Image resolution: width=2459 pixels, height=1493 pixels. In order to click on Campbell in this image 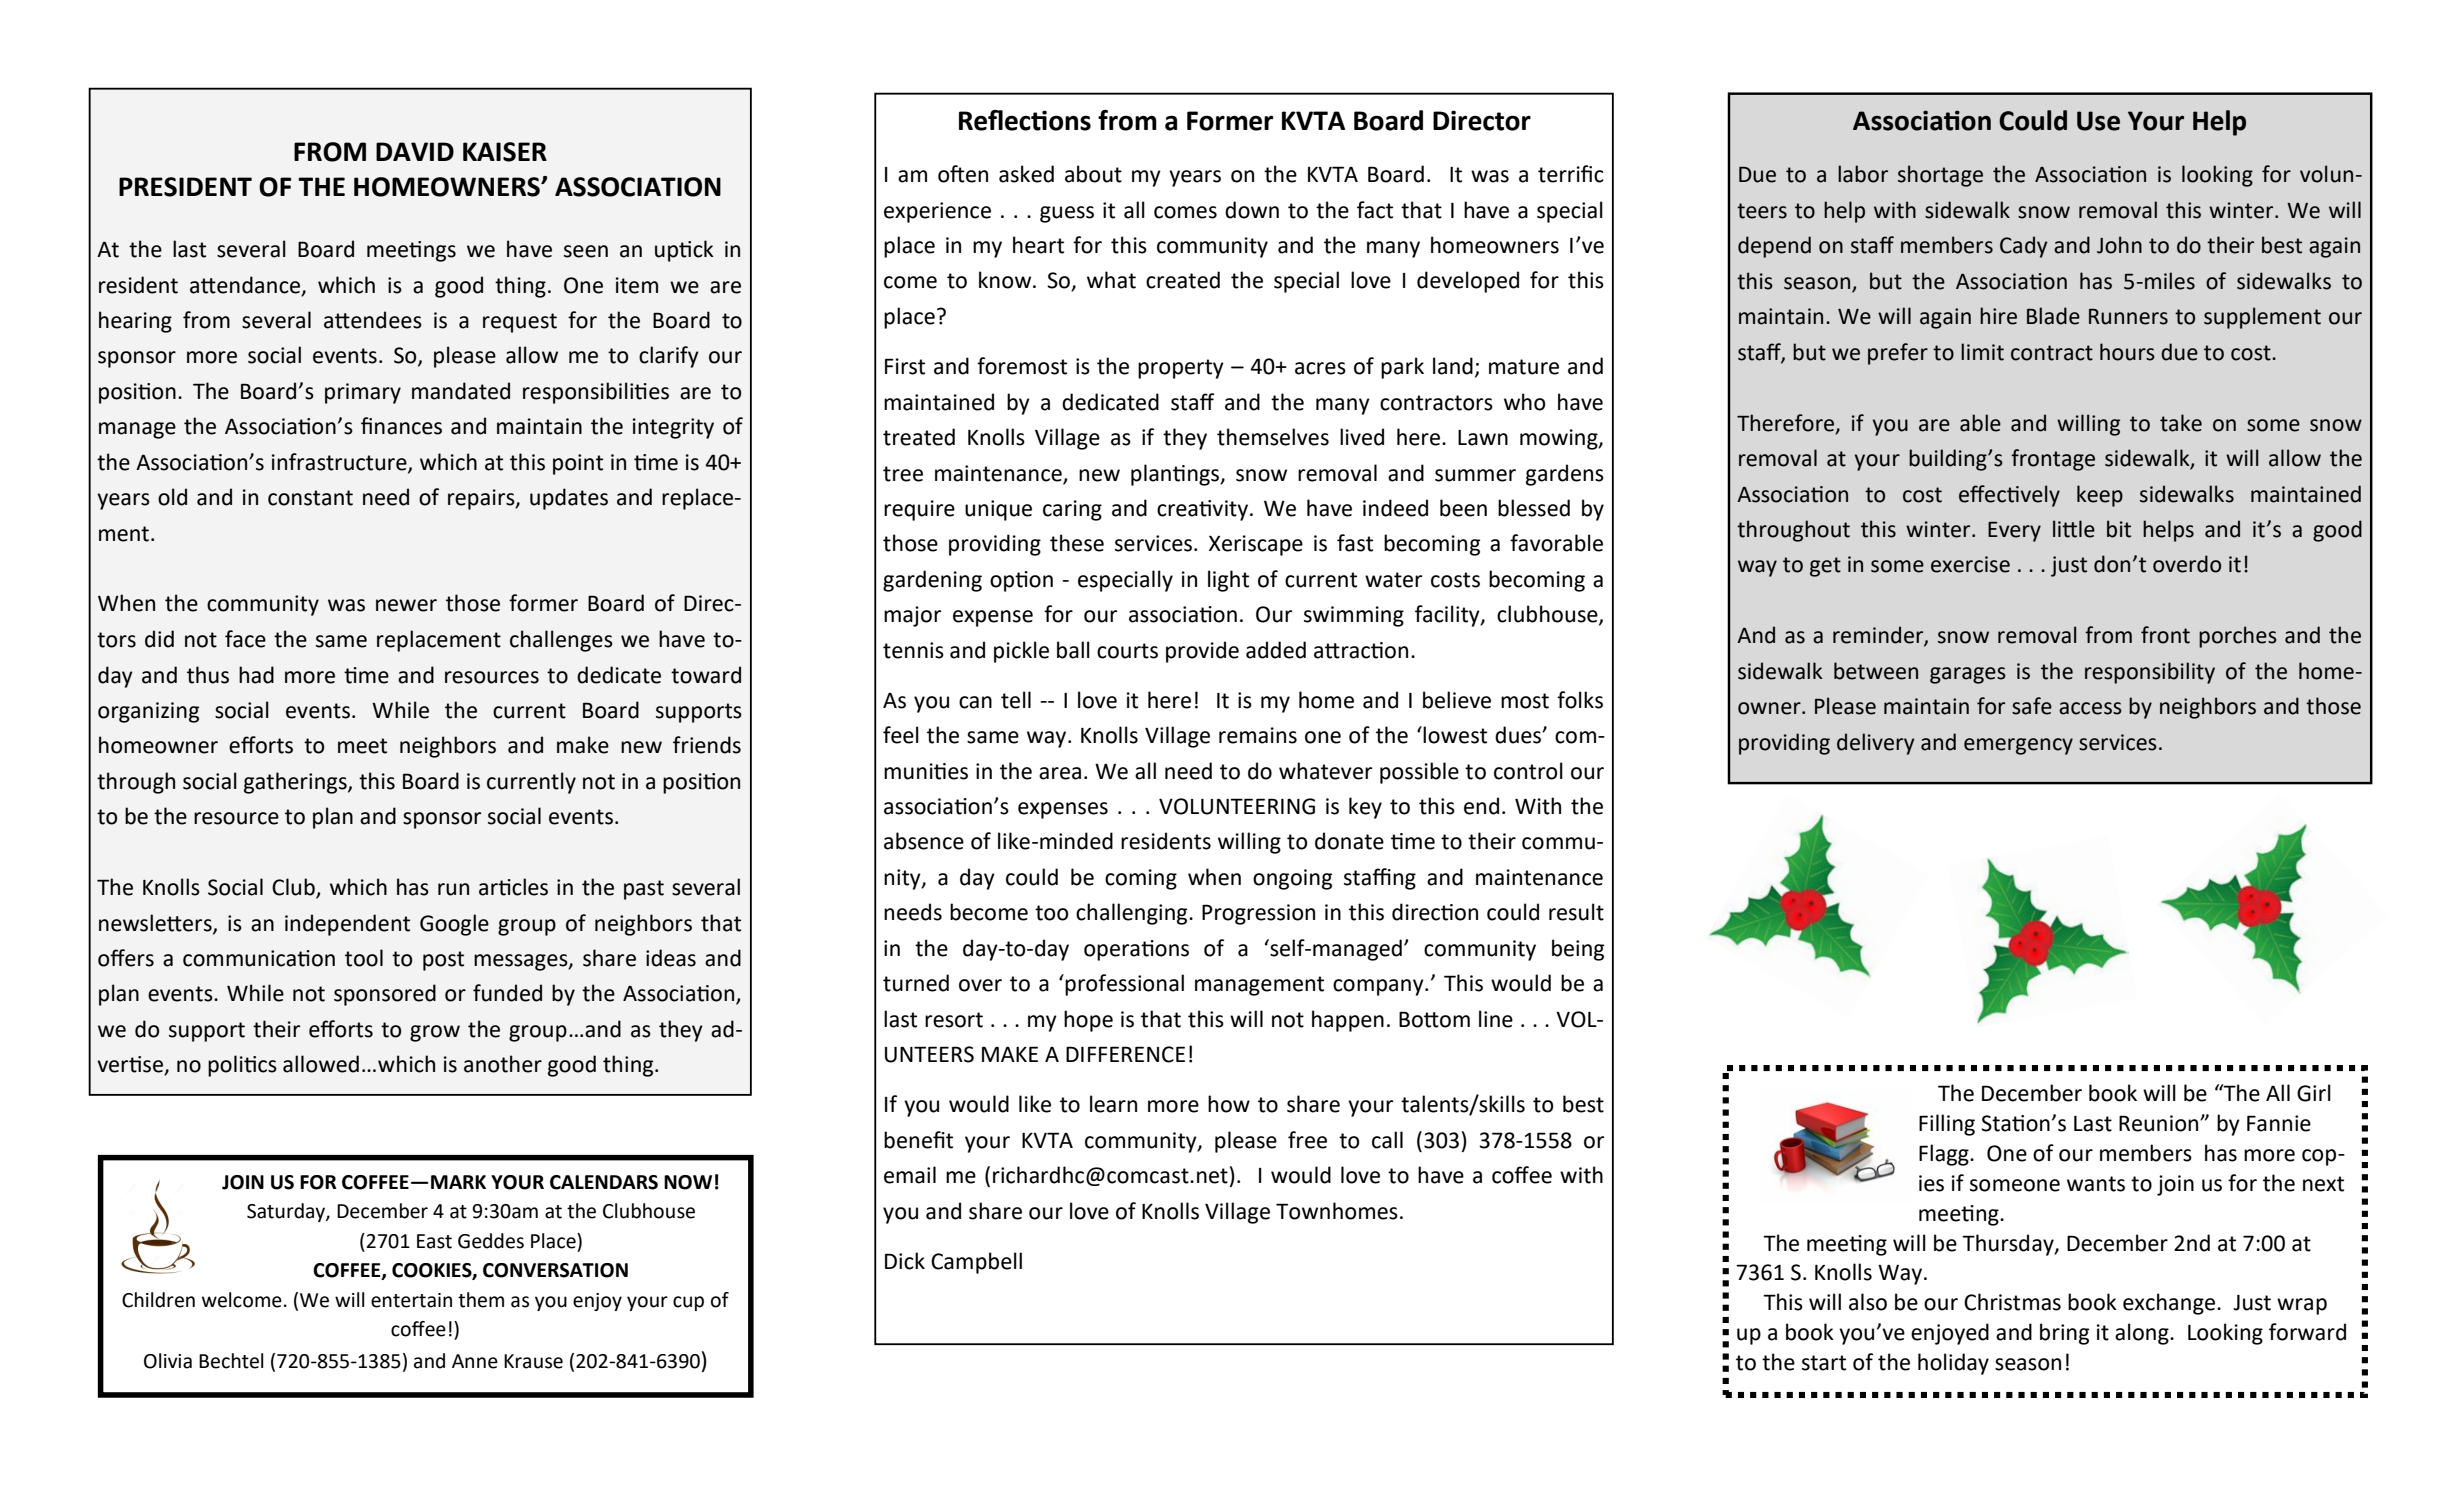, I will do `click(976, 1263)`.
